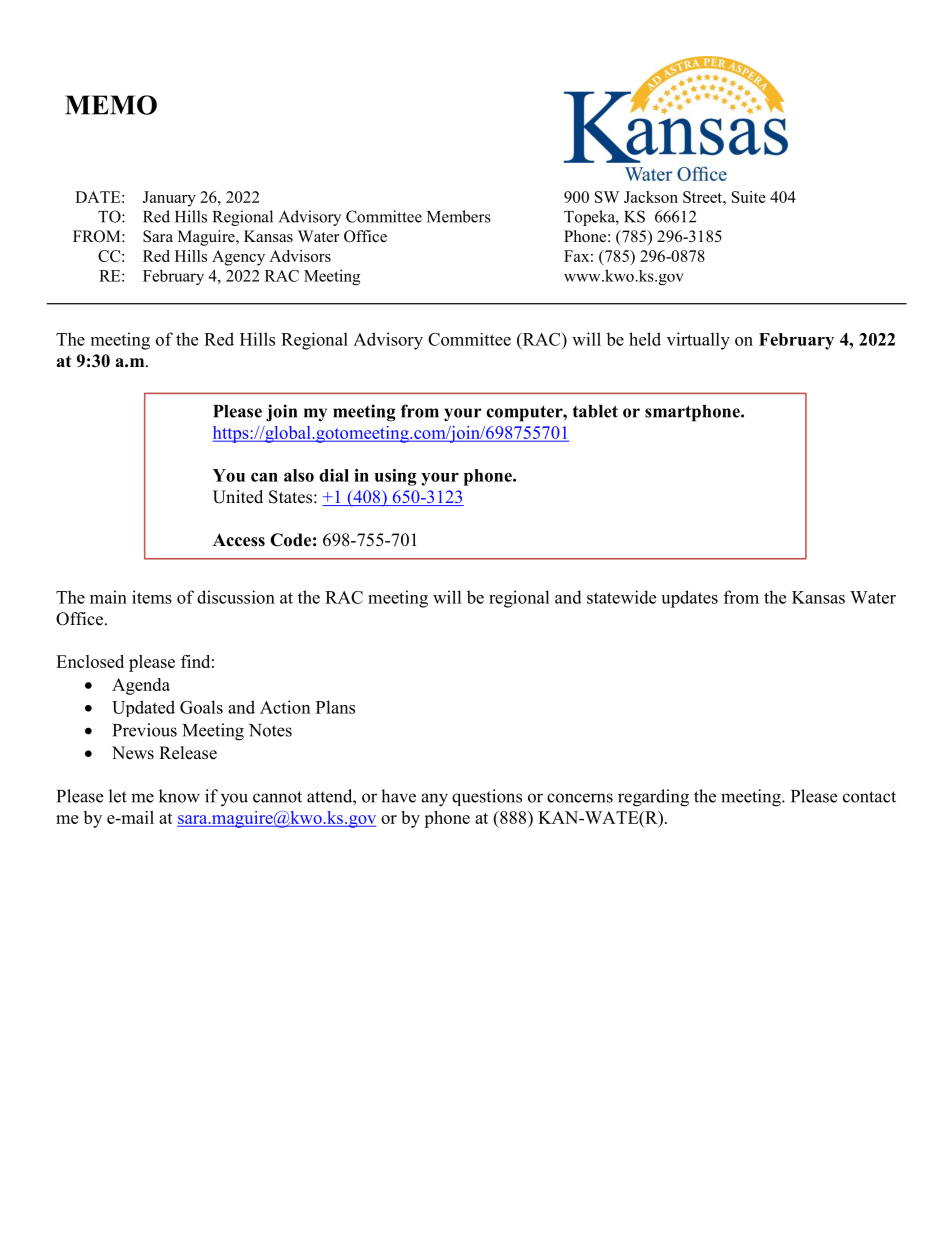 The image size is (952, 1233). I want to click on United, so click(238, 497).
